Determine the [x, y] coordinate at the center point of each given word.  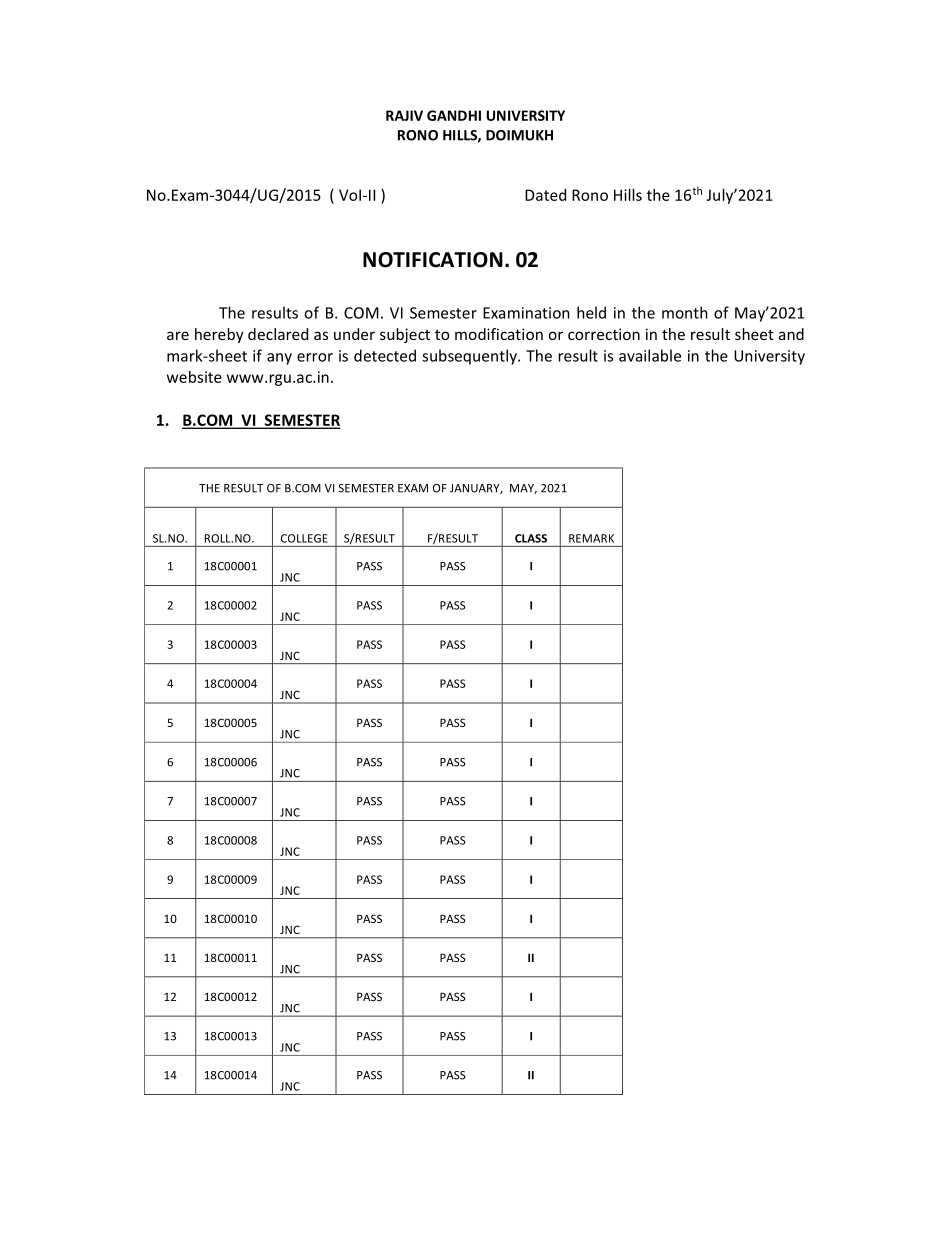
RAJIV [404, 115]
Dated [545, 195]
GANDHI [454, 115]
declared [278, 334]
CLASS [531, 538]
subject [405, 335]
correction [604, 334]
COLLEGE [304, 538]
